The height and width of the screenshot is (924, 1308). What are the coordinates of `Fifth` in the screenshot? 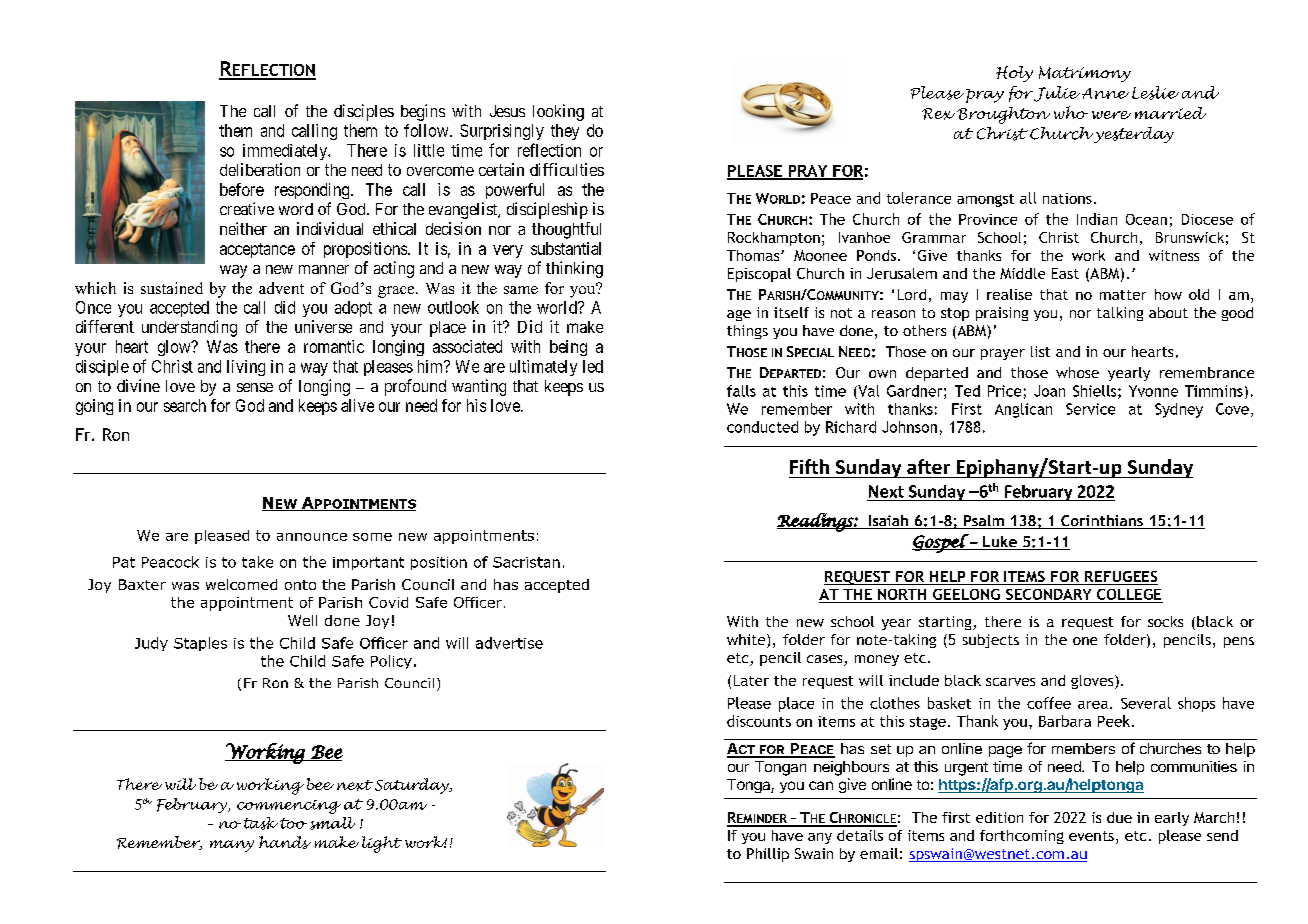 It's located at (809, 466).
